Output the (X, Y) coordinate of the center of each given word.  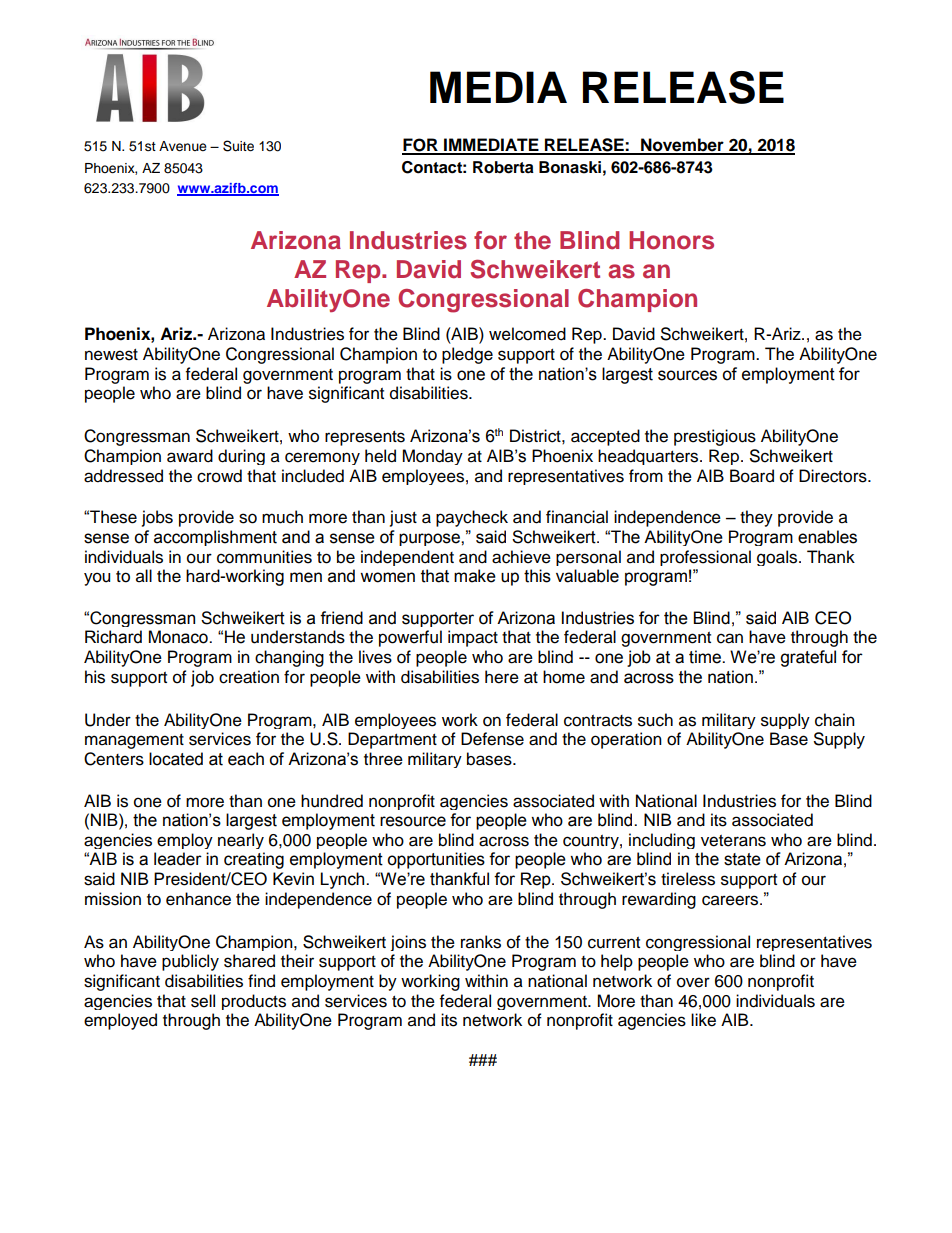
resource (413, 821)
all (144, 576)
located (176, 759)
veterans (733, 841)
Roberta (503, 167)
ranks (481, 942)
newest (111, 355)
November (682, 146)
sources (687, 375)
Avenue (183, 146)
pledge (467, 355)
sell (203, 1001)
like (703, 1020)
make (475, 576)
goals (778, 558)
